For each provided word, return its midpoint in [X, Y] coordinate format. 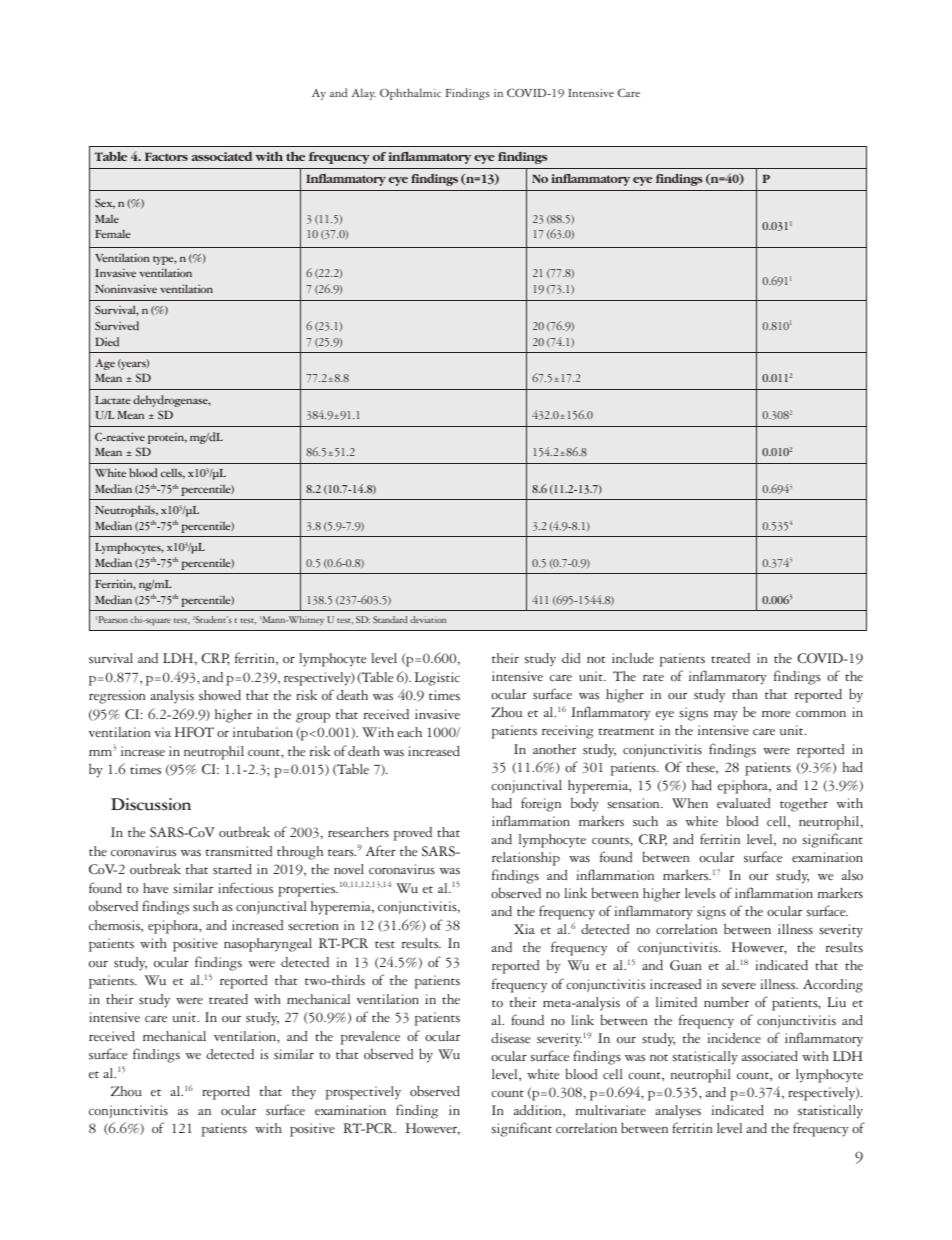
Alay [364, 94]
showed [220, 695]
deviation [428, 619]
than [744, 694]
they [304, 1093]
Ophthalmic [411, 94]
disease [511, 1038]
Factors [166, 156]
